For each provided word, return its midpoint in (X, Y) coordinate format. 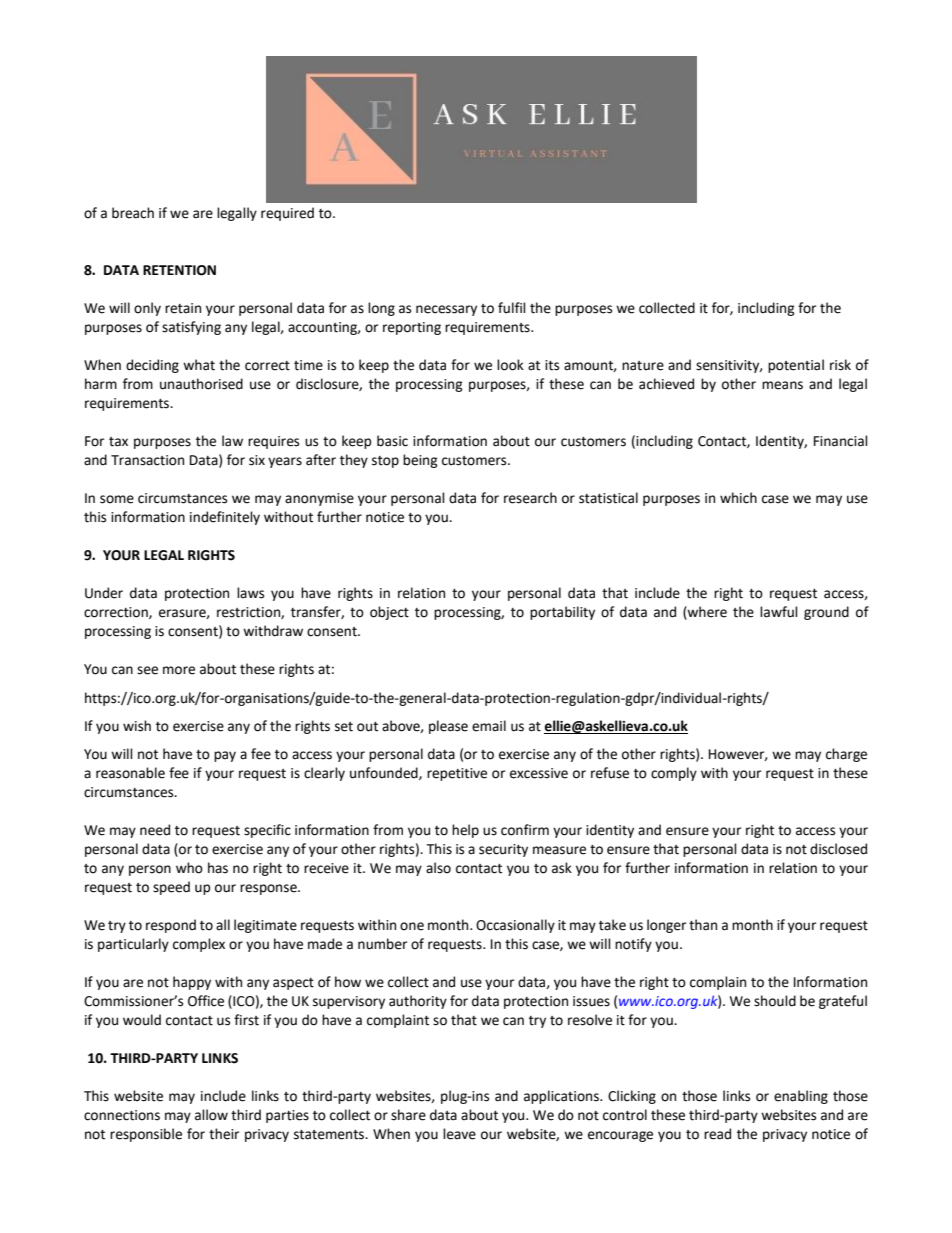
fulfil (512, 308)
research (530, 498)
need (155, 830)
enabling (801, 1097)
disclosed (838, 849)
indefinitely (225, 518)
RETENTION (179, 270)
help (465, 831)
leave (459, 1134)
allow (211, 1115)
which (738, 498)
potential (796, 366)
